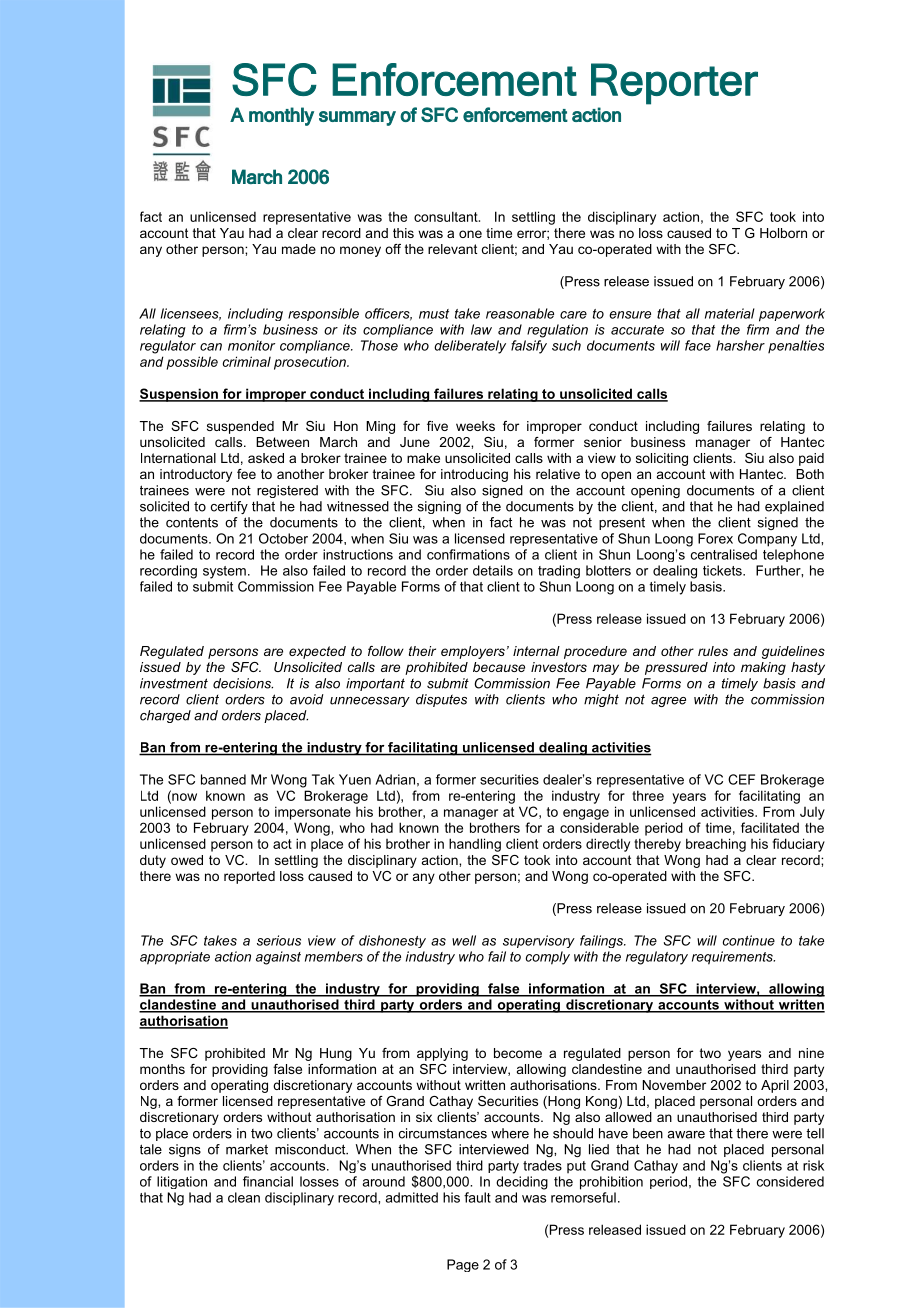 Image resolution: width=924 pixels, height=1308 pixels. I want to click on monthly, so click(281, 116).
